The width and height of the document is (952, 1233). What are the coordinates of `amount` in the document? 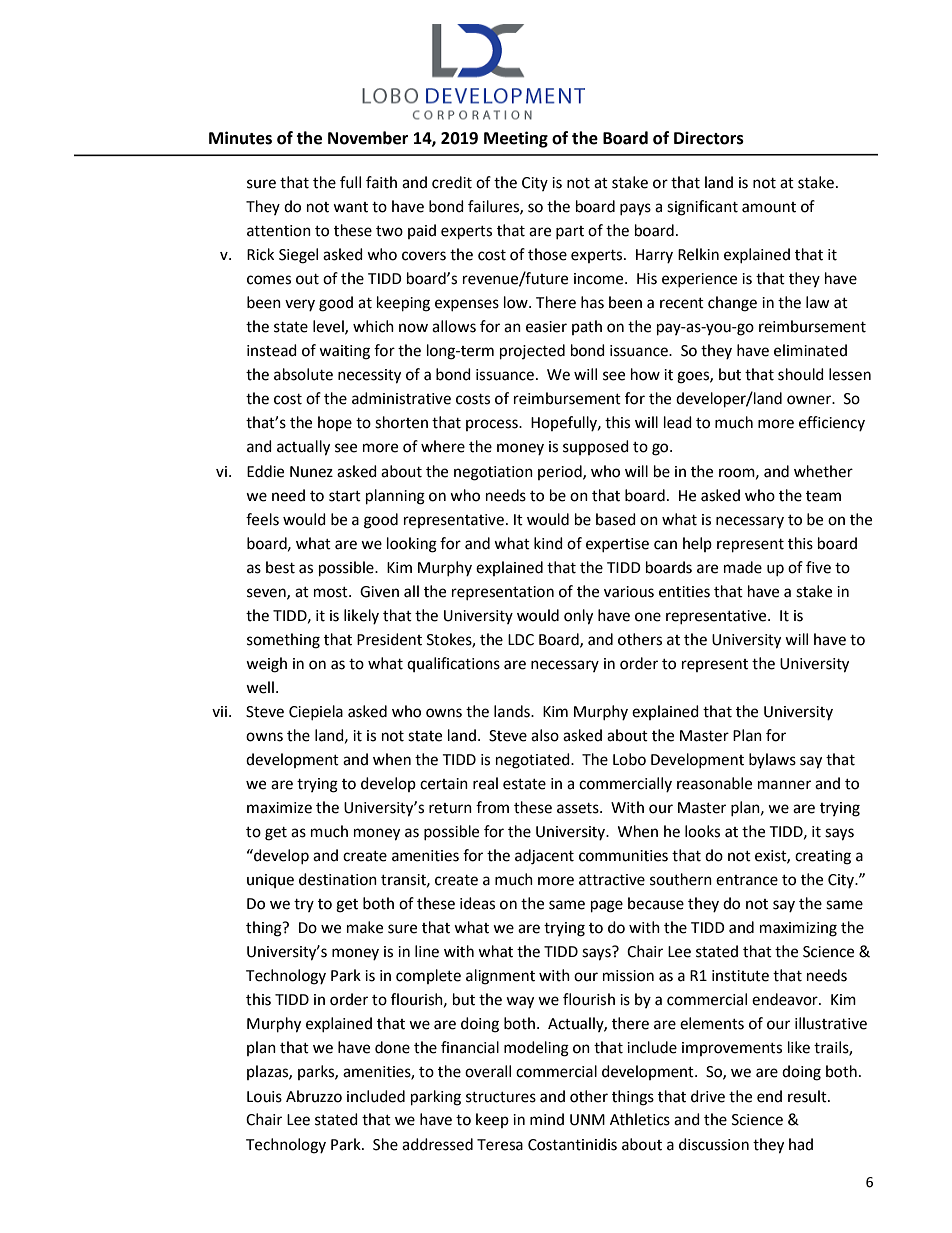 It's located at (769, 207).
